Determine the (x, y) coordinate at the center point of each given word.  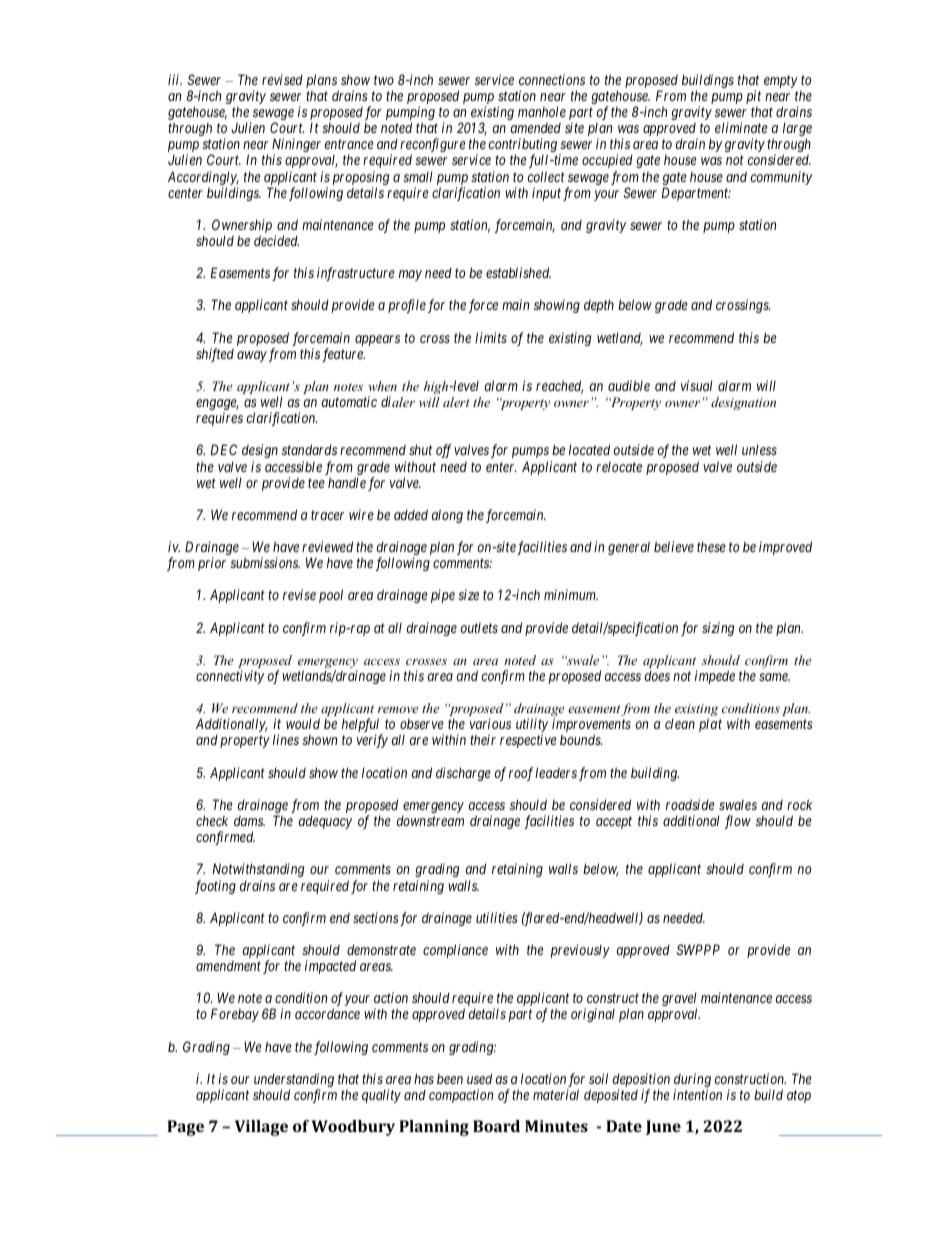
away (252, 356)
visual (697, 385)
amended (536, 127)
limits (491, 337)
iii (175, 79)
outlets (479, 628)
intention (697, 1094)
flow (738, 822)
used (479, 1078)
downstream (430, 820)
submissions (265, 562)
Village (261, 1128)
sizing (718, 629)
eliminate (741, 127)
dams (249, 820)
